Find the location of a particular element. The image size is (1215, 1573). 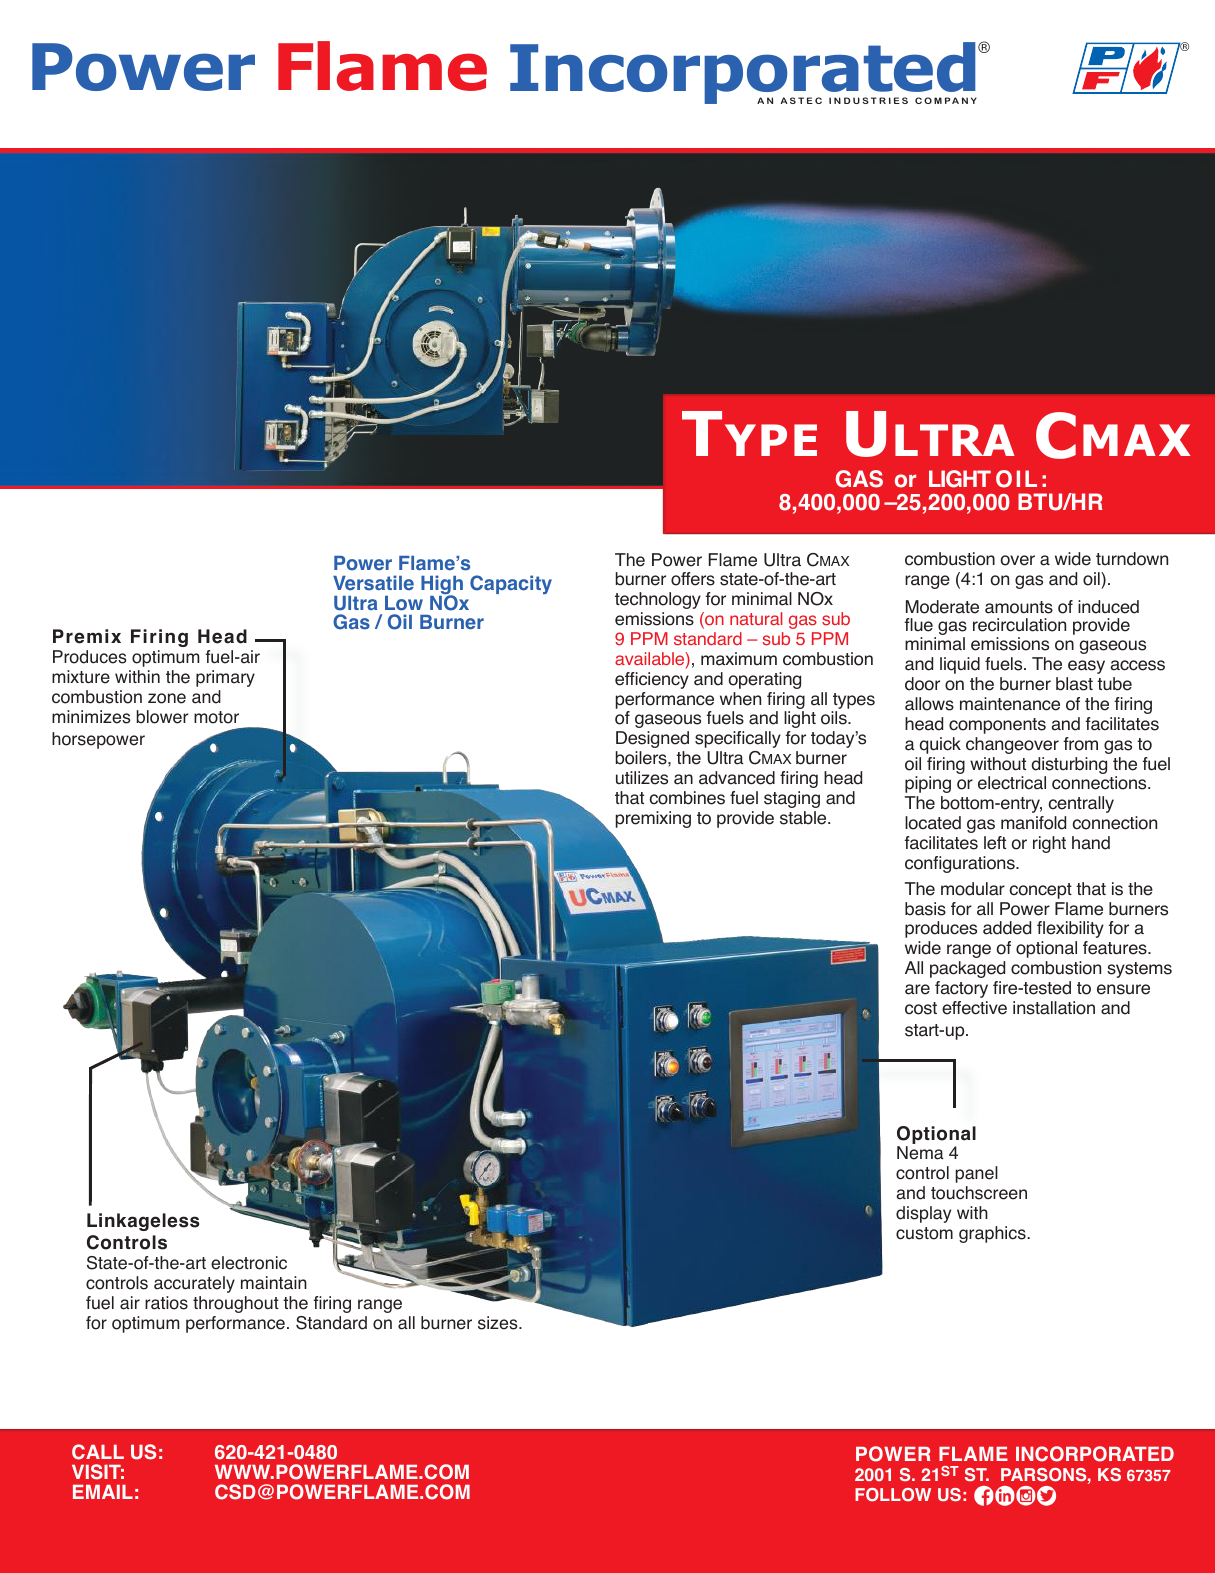

Nema is located at coordinates (920, 1153).
